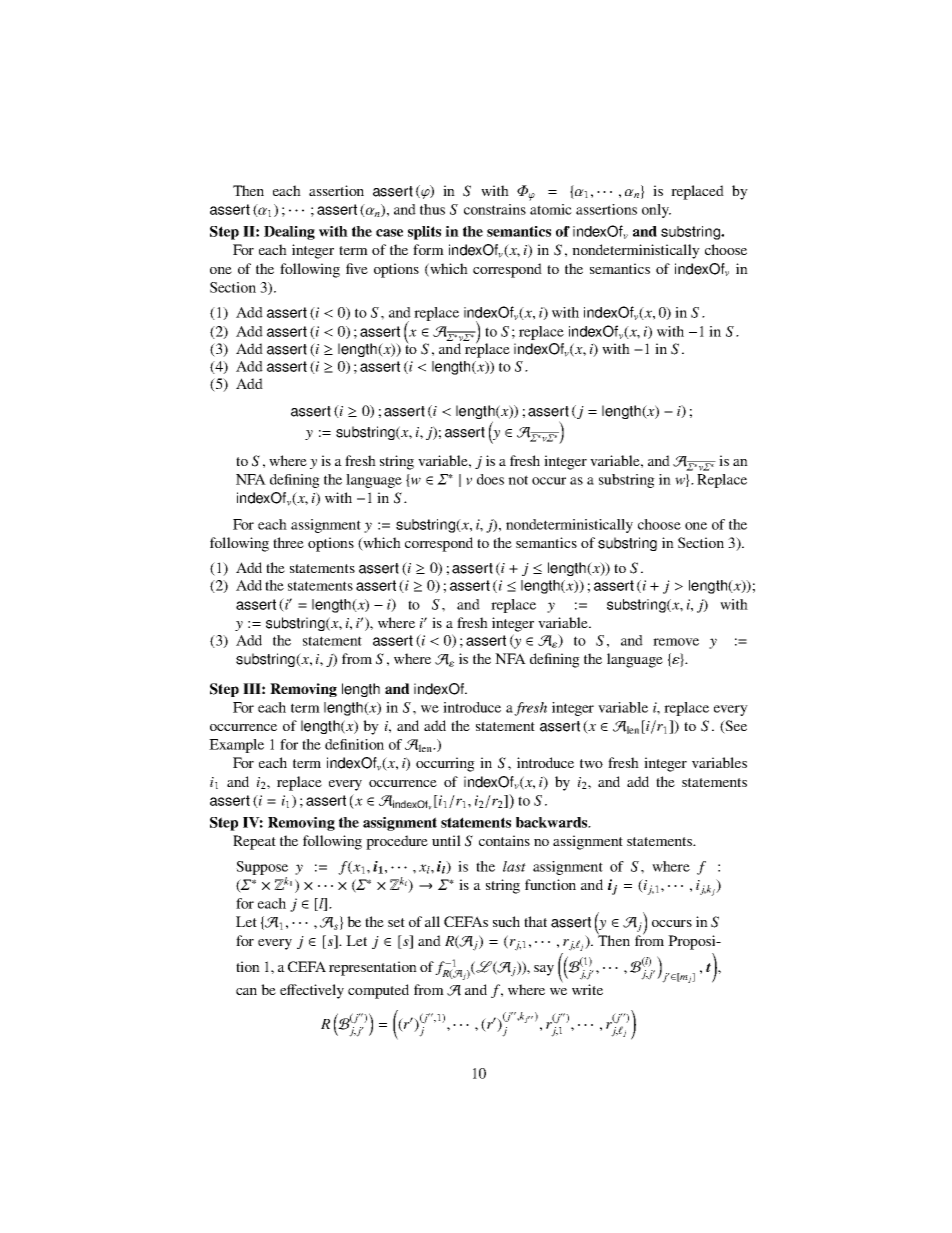 The width and height of the screenshot is (952, 1233). What do you see at coordinates (504, 840) in the screenshot?
I see `contains` at bounding box center [504, 840].
